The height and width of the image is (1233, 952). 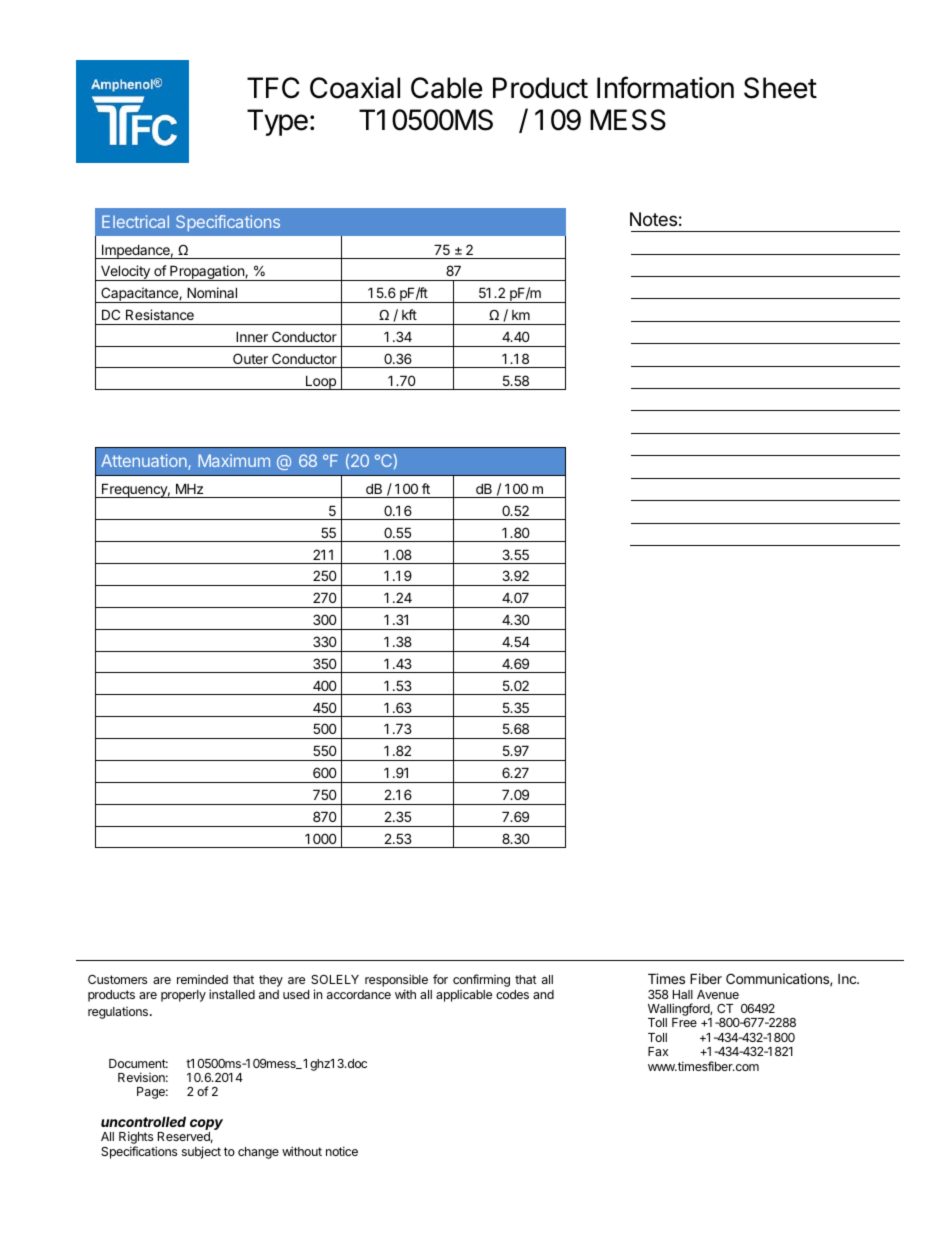 I want to click on Nominal, so click(x=212, y=292).
